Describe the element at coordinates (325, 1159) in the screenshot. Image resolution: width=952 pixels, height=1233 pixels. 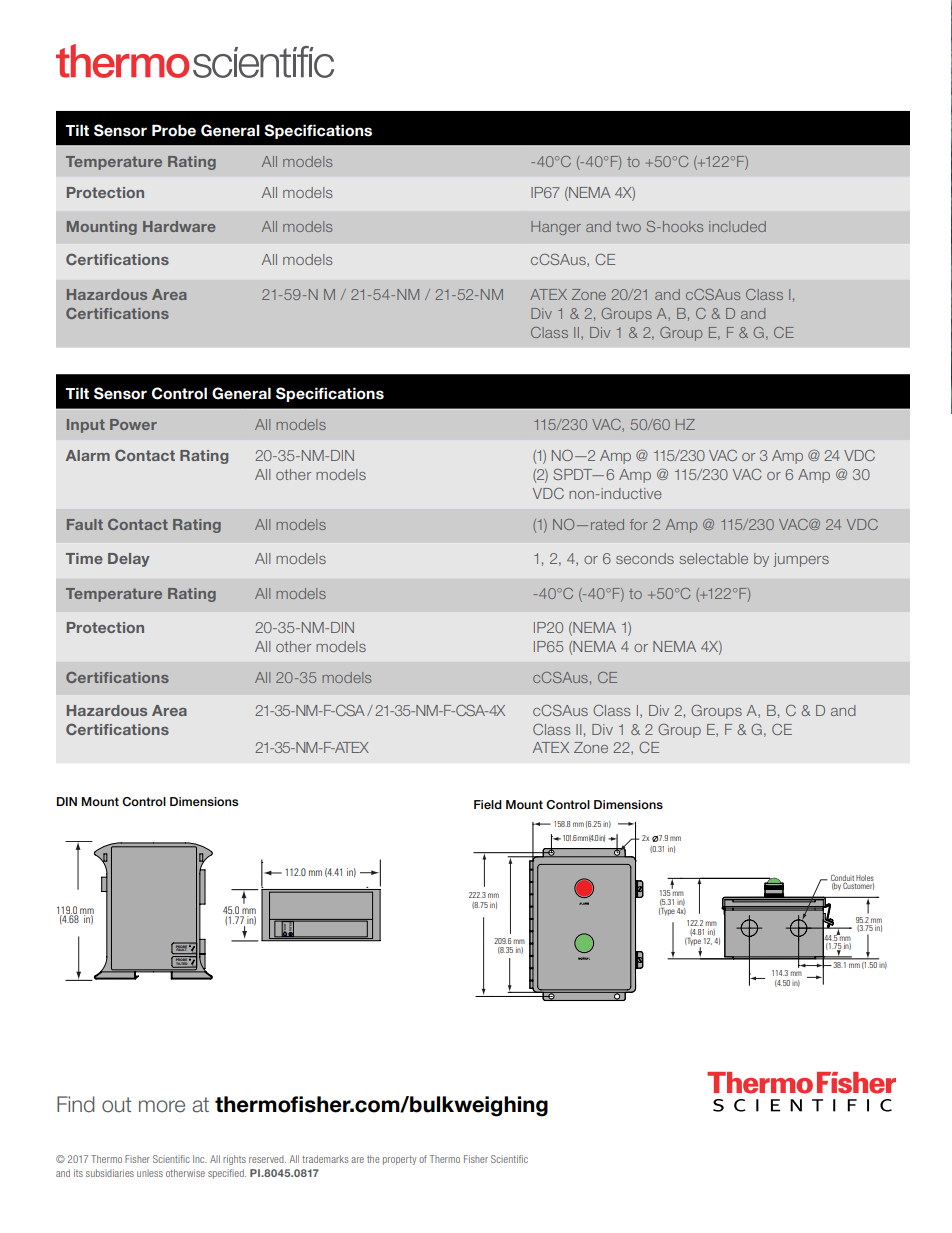
I see `trademarks` at that location.
